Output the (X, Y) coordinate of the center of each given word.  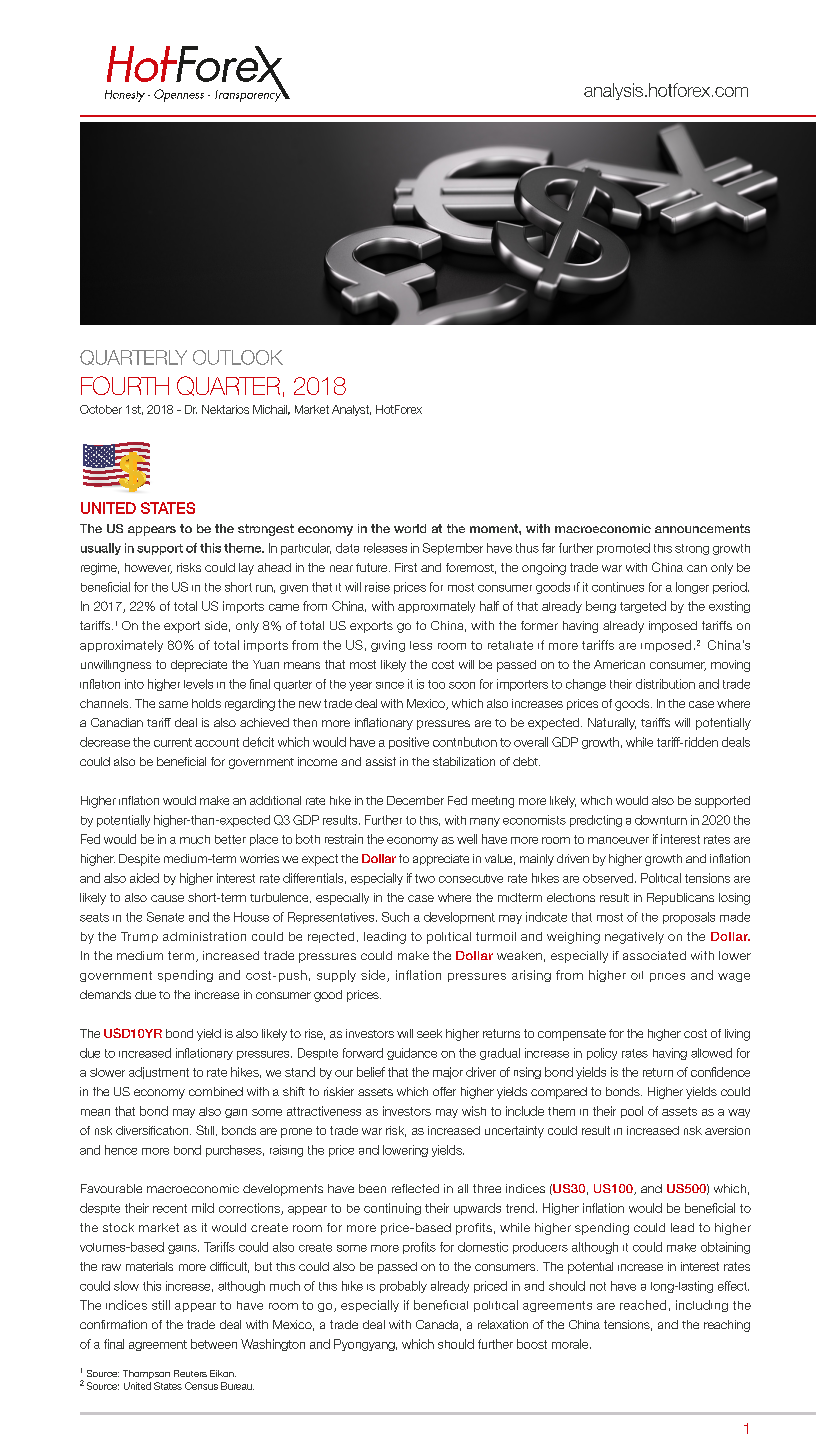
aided (144, 878)
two (425, 878)
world (410, 528)
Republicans (680, 899)
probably (403, 1287)
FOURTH (125, 385)
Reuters (190, 1373)
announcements (702, 528)
